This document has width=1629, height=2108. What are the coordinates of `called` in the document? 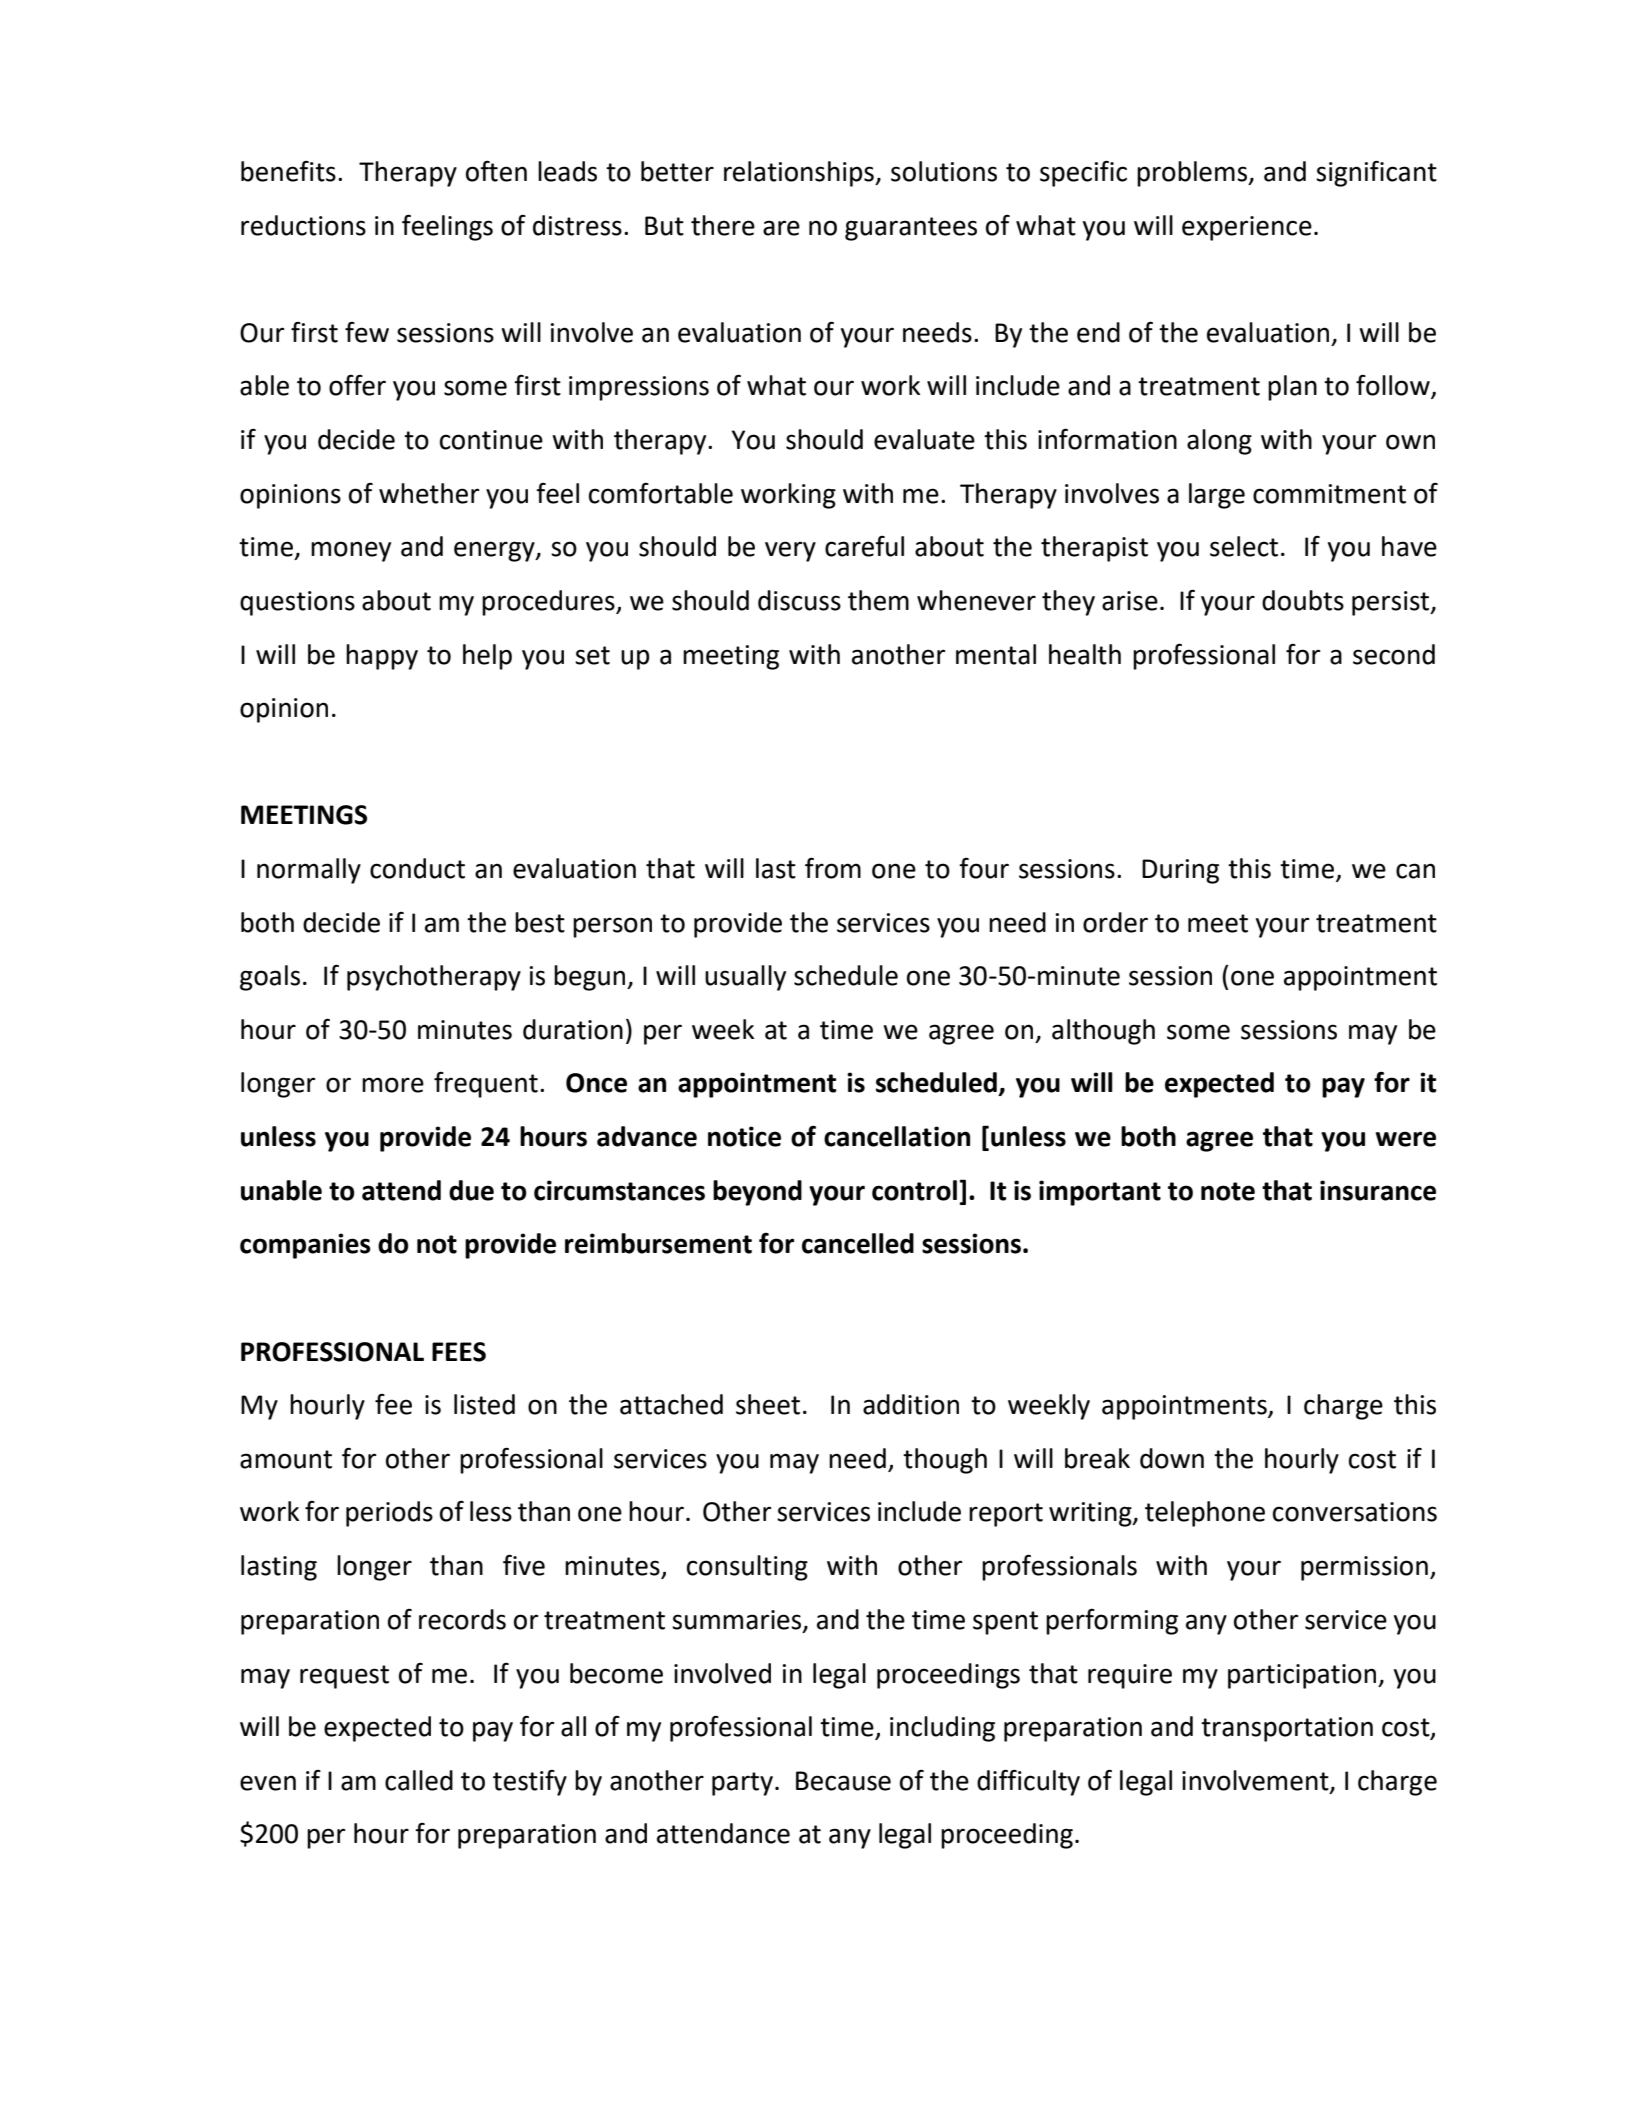 It's located at (419, 1780).
